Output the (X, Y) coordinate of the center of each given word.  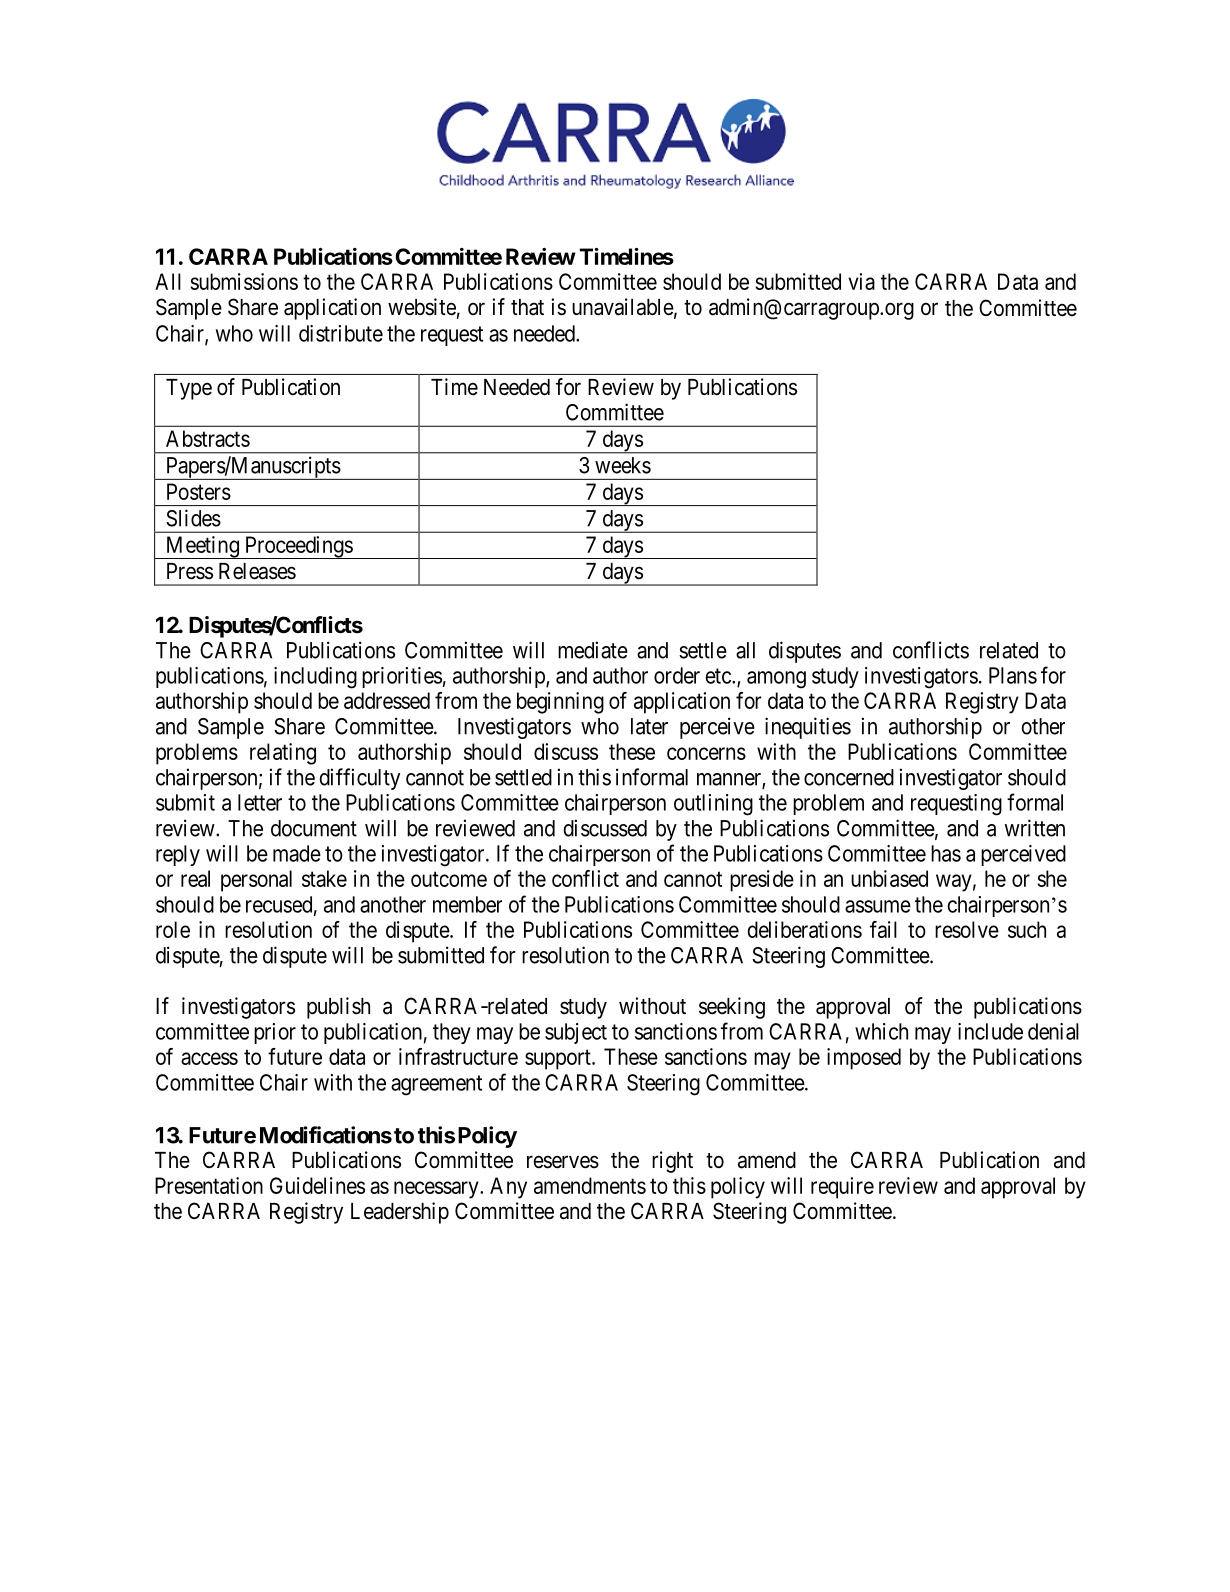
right (672, 1162)
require (842, 1188)
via (861, 281)
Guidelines (317, 1185)
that (527, 307)
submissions (244, 281)
